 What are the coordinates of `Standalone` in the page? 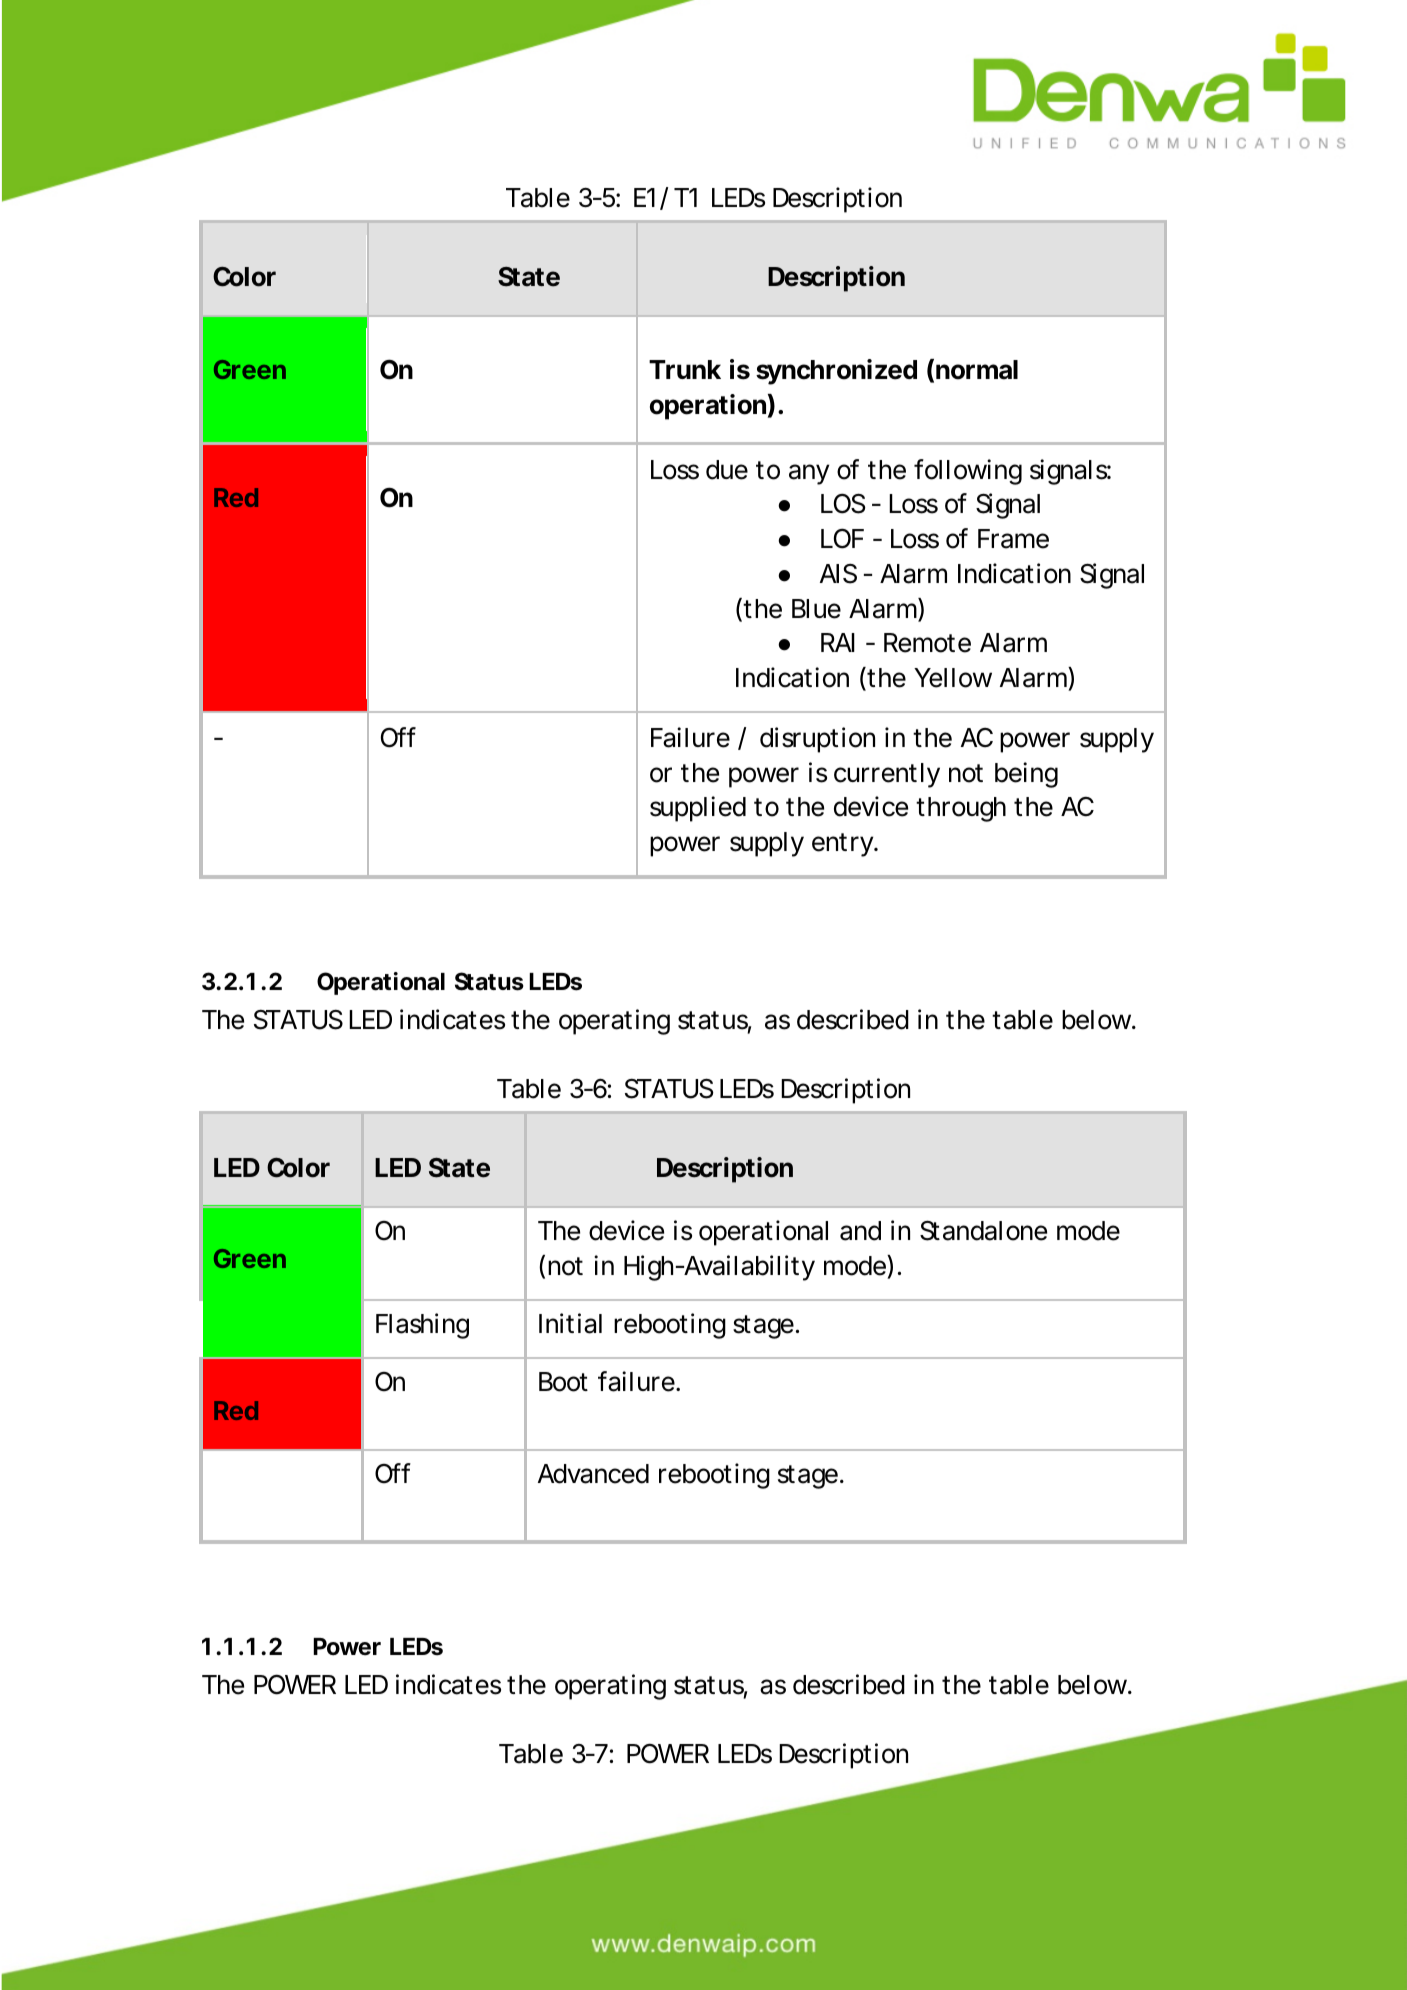 It's located at (983, 1230).
